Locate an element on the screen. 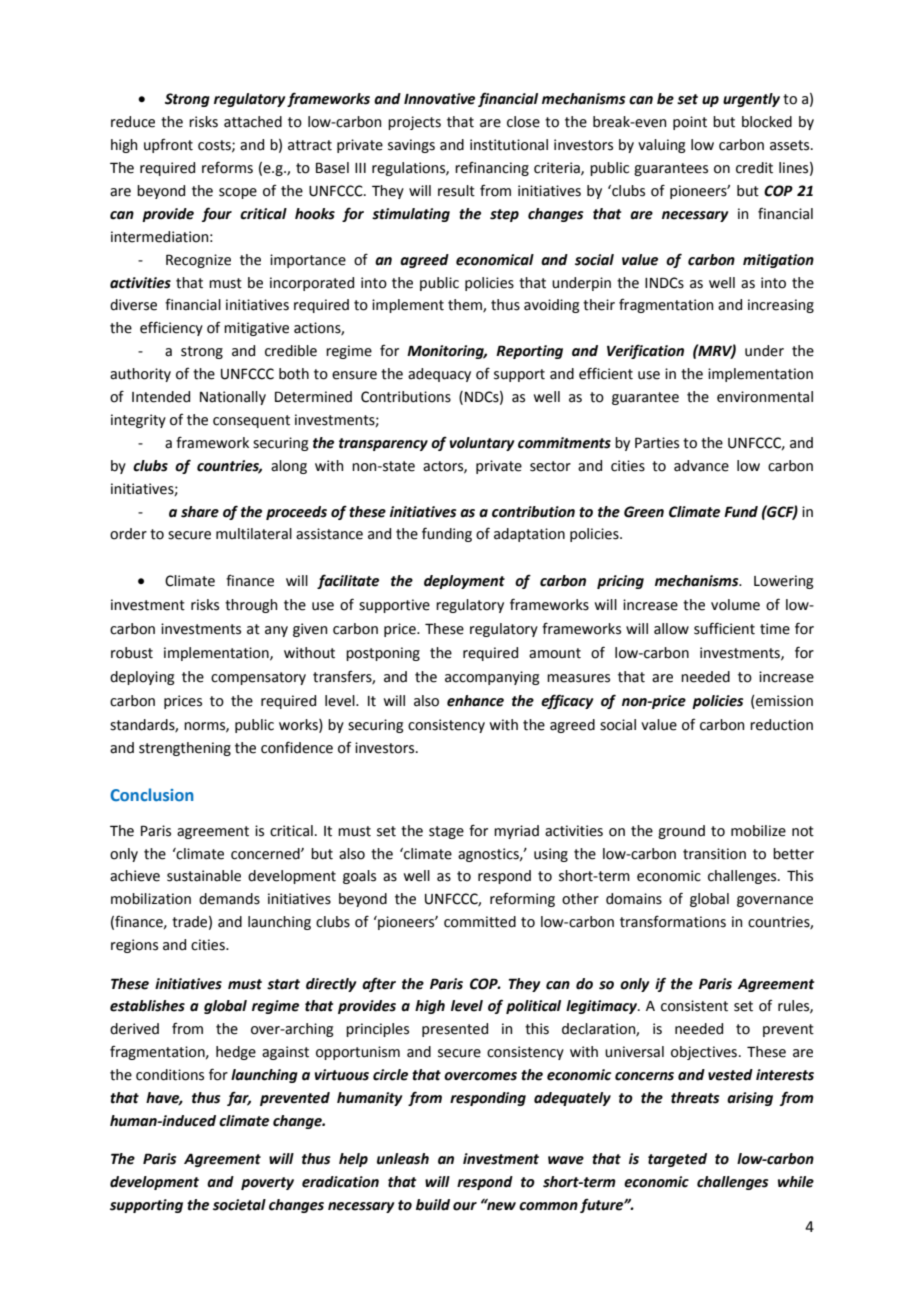  point is located at coordinates (690, 123).
